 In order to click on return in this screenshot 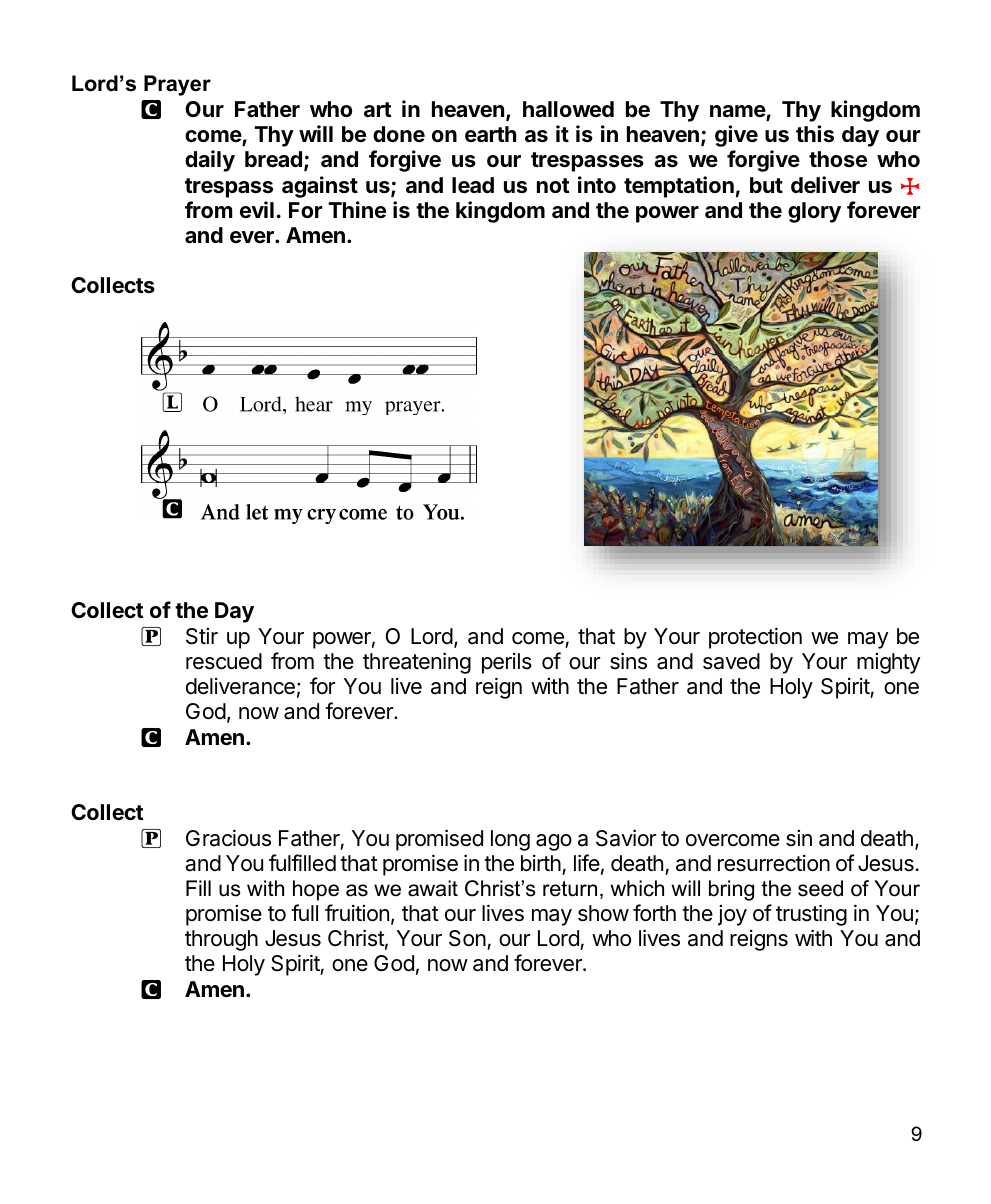, I will do `click(570, 889)`.
